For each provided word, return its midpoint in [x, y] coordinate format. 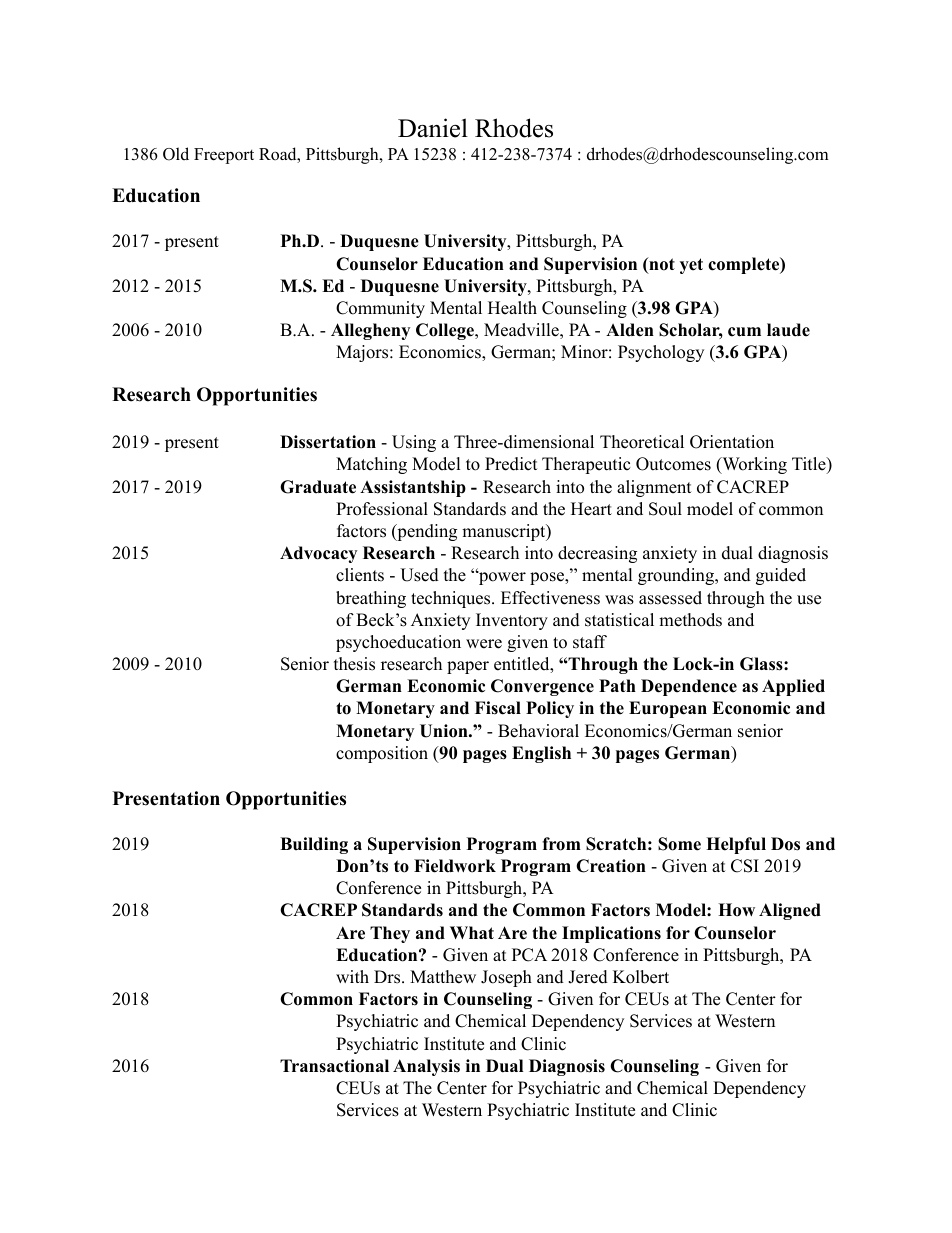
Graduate [318, 487]
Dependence [689, 687]
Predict [511, 464]
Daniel [433, 128]
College [446, 331]
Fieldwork [455, 866]
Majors [363, 353]
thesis [354, 664]
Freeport [224, 156]
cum [744, 332]
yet [691, 266]
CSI [745, 866]
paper [468, 667]
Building [314, 845]
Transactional [334, 1066]
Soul [665, 509]
